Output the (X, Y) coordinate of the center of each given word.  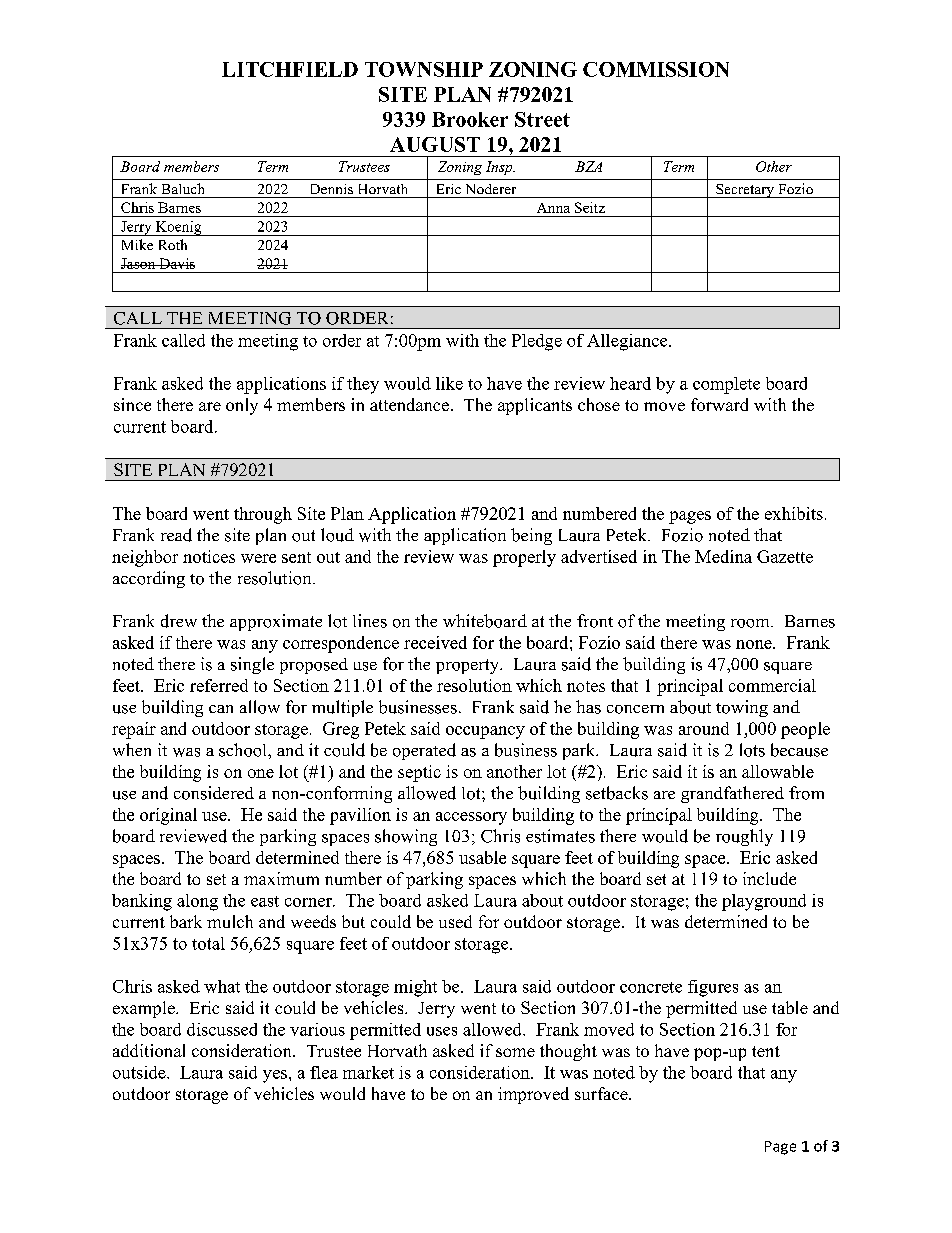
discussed (222, 1029)
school (244, 750)
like (449, 383)
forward (719, 404)
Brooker (470, 119)
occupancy (485, 732)
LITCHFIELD (290, 69)
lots (752, 750)
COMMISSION (656, 69)
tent (766, 1051)
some (515, 1052)
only (242, 406)
